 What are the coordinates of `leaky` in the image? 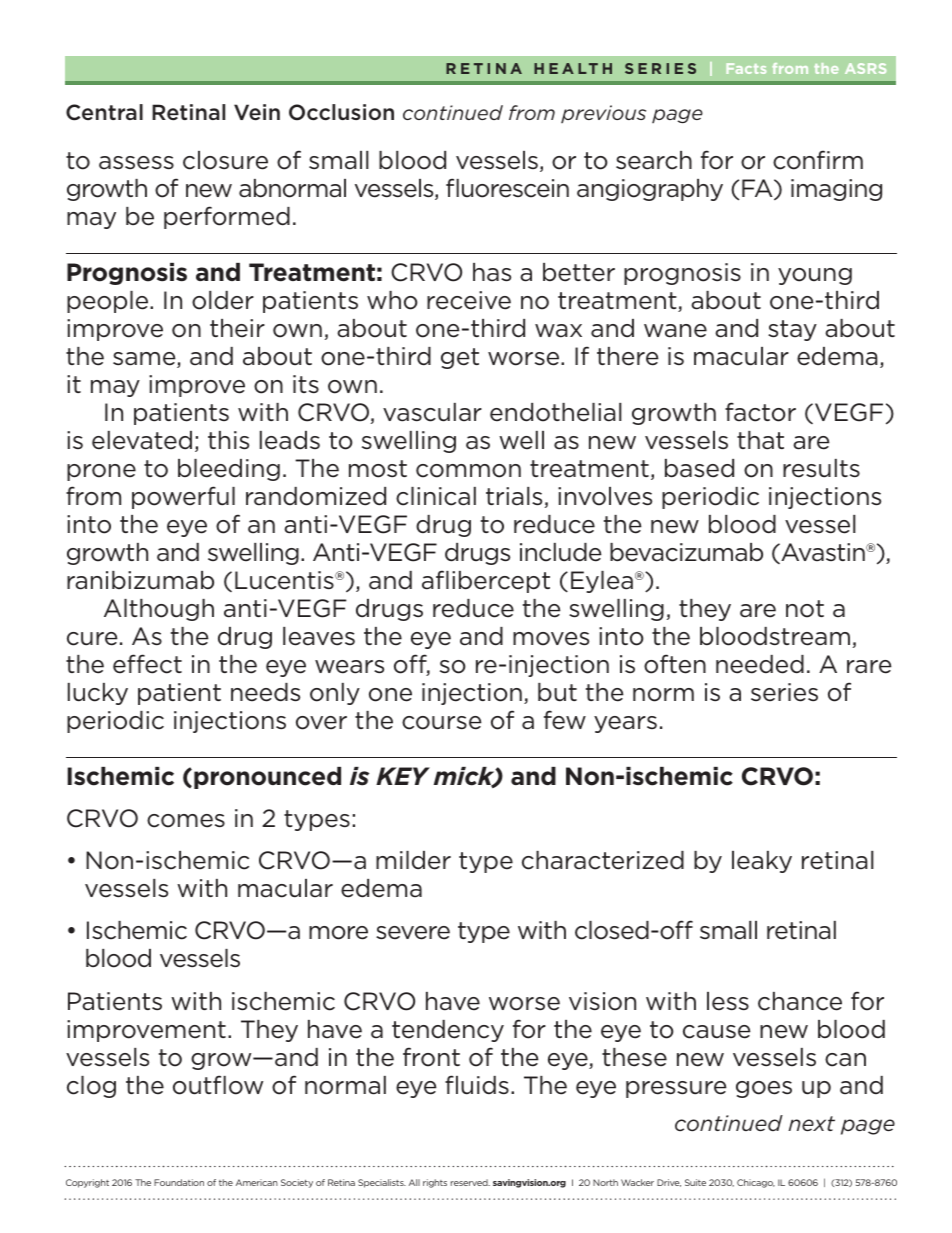 It's located at (762, 862).
